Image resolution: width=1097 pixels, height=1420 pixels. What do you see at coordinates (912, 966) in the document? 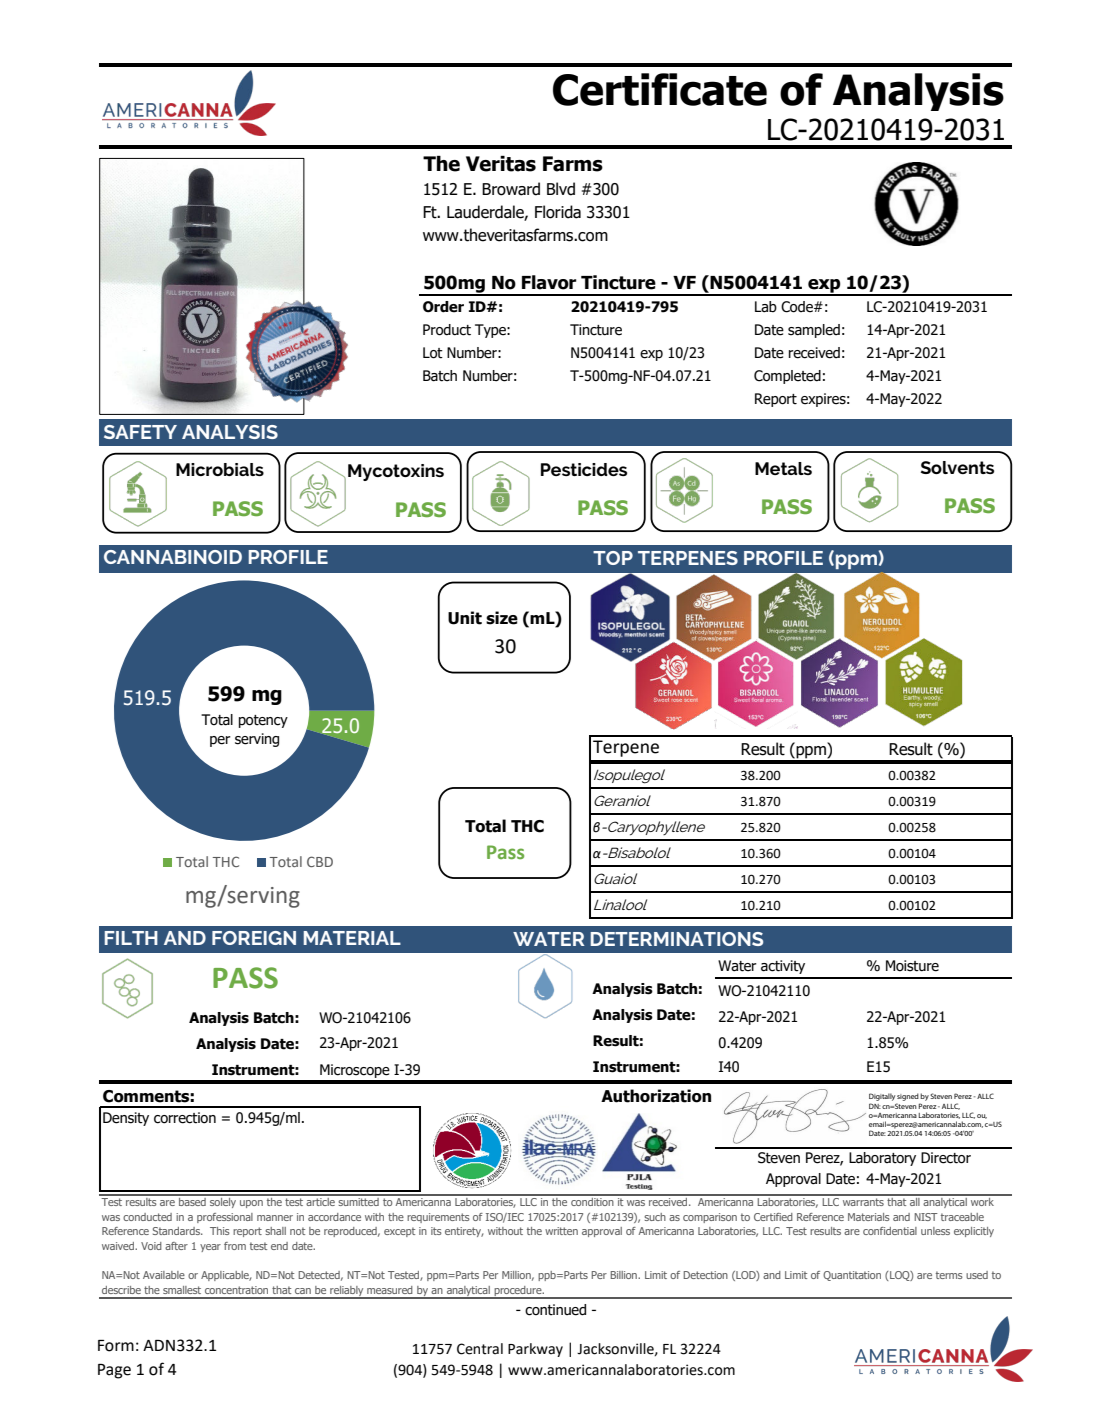
I see `Moisture` at bounding box center [912, 966].
